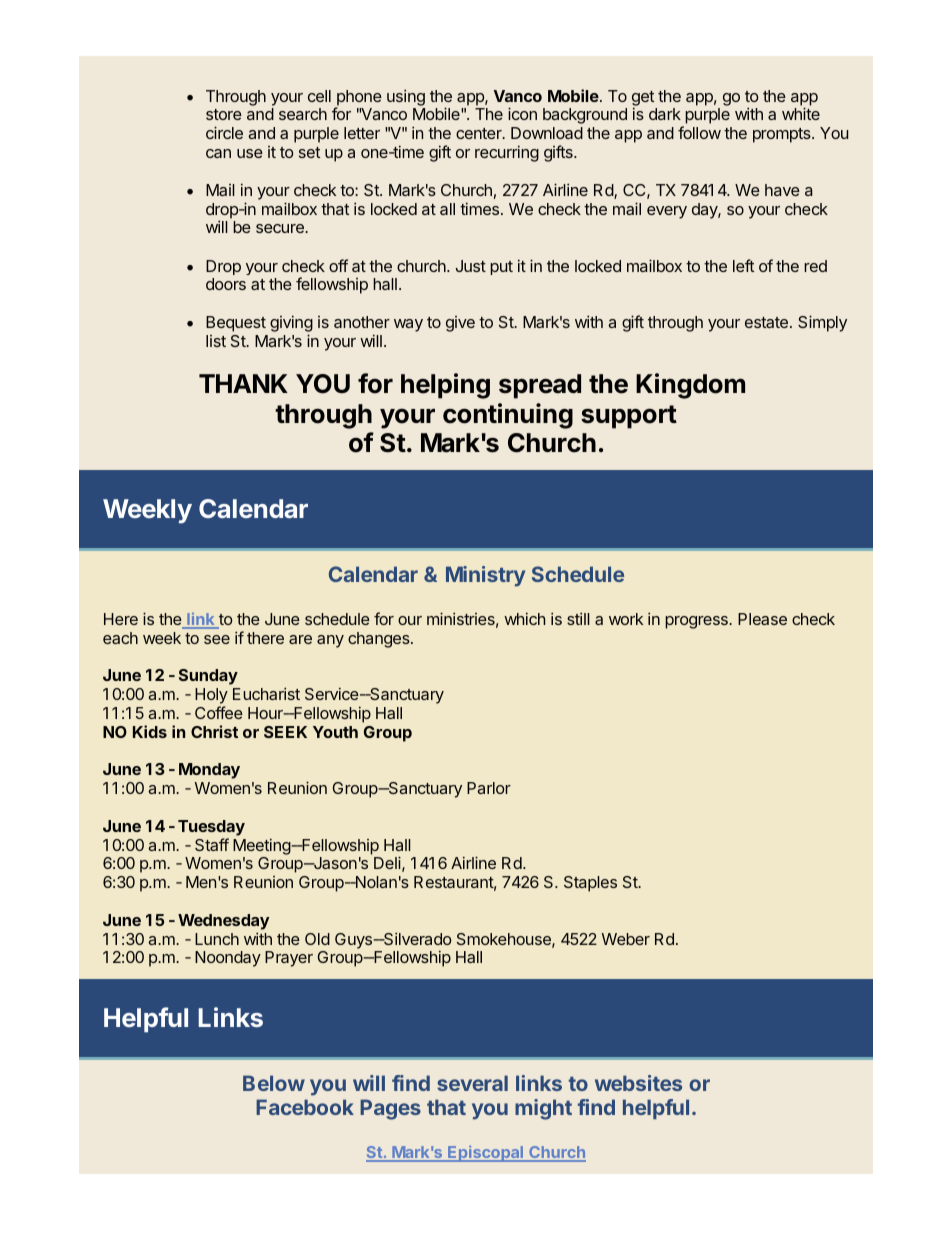 This page has width=952, height=1233. What do you see at coordinates (486, 1154) in the page?
I see `Episcopal` at bounding box center [486, 1154].
